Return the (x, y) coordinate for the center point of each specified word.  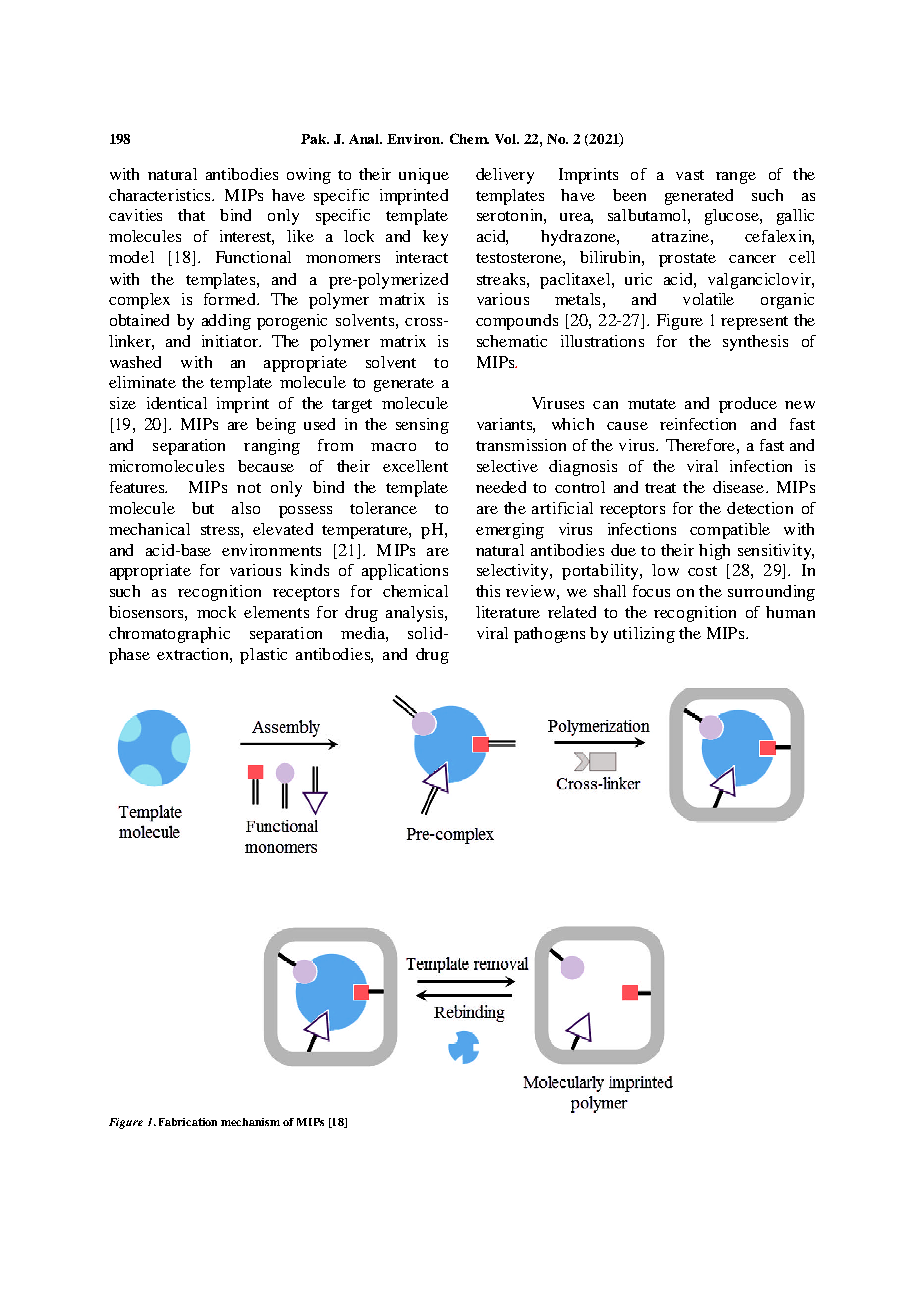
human (790, 612)
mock (216, 612)
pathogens (549, 635)
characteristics (161, 195)
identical (177, 403)
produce (748, 405)
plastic (263, 656)
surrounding (771, 593)
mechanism (250, 1122)
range (736, 178)
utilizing (644, 635)
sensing (422, 426)
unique (424, 176)
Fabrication (188, 1122)
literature (508, 612)
